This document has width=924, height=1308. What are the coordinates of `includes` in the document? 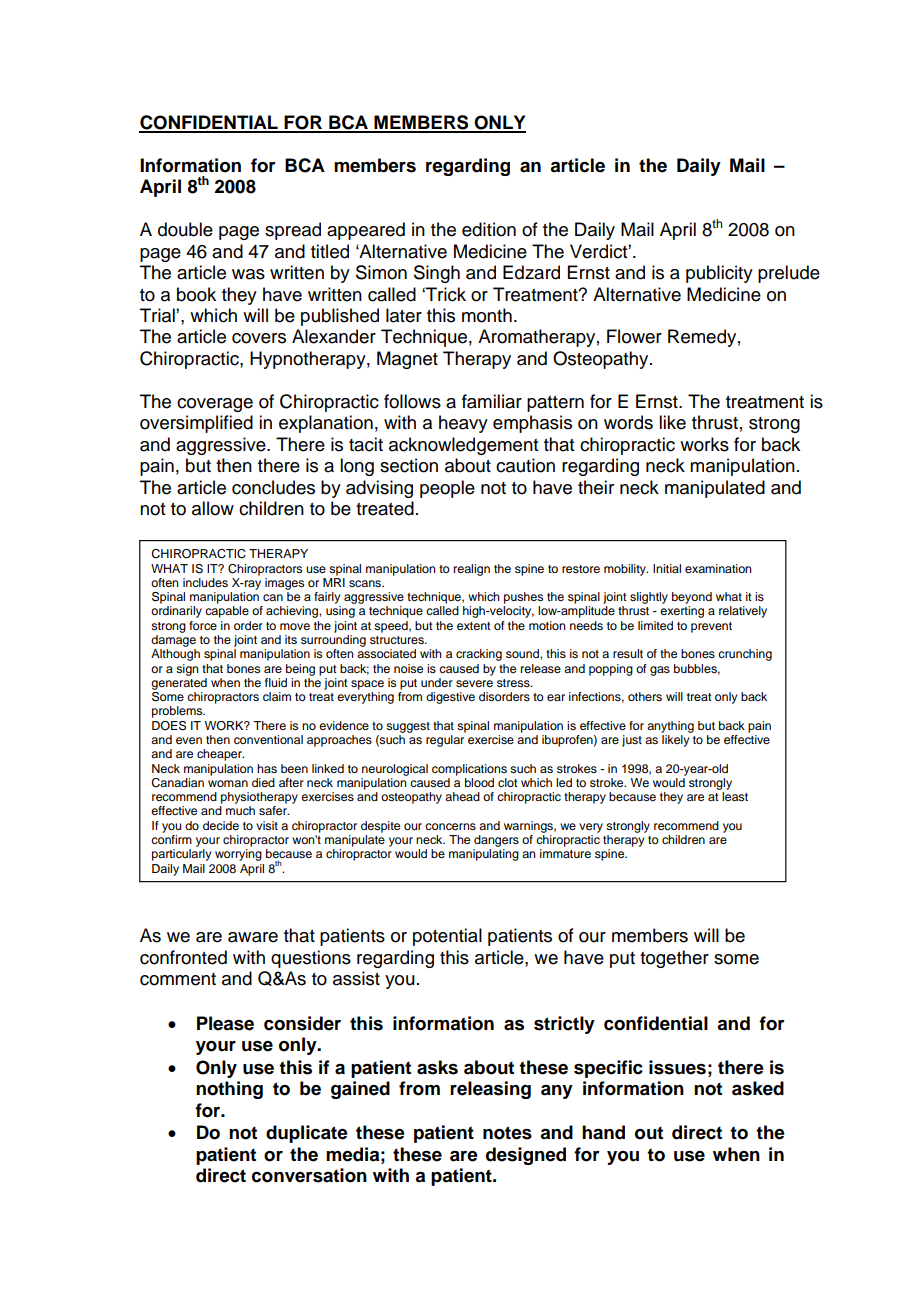 It's located at (205, 582).
